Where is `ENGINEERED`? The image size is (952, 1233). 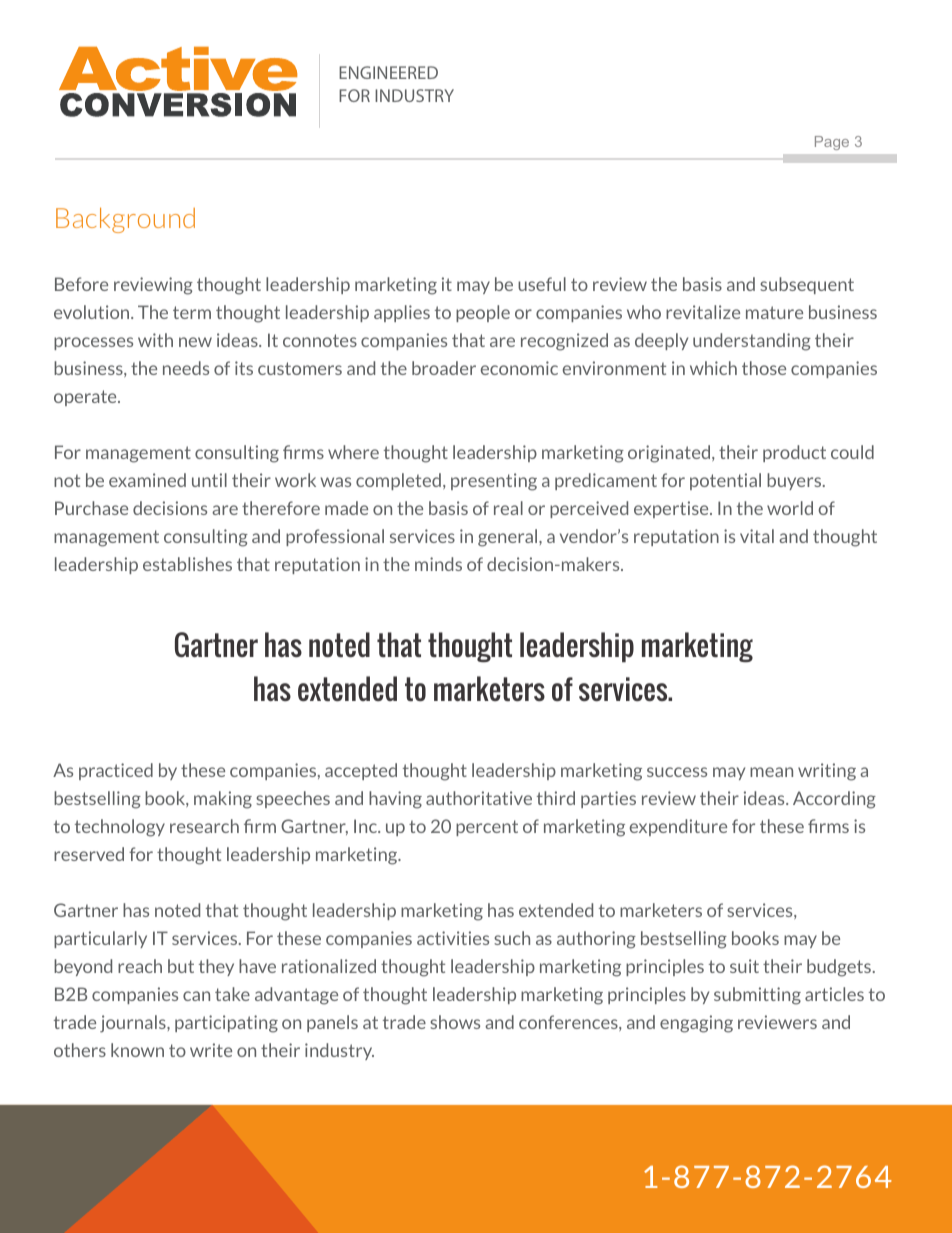
ENGINEERED is located at coordinates (388, 72).
